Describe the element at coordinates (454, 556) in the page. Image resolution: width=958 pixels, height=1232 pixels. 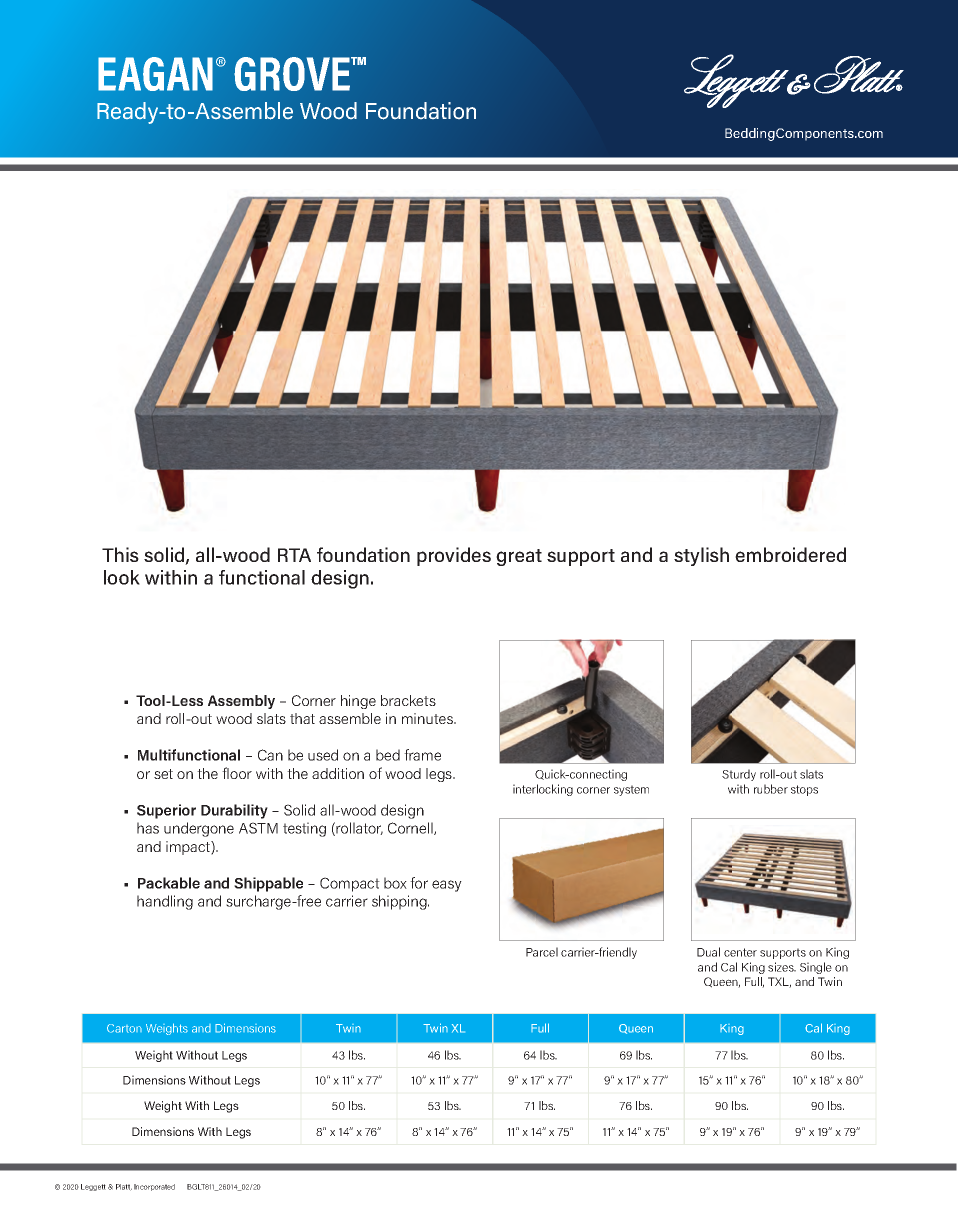
I see `provides` at that location.
